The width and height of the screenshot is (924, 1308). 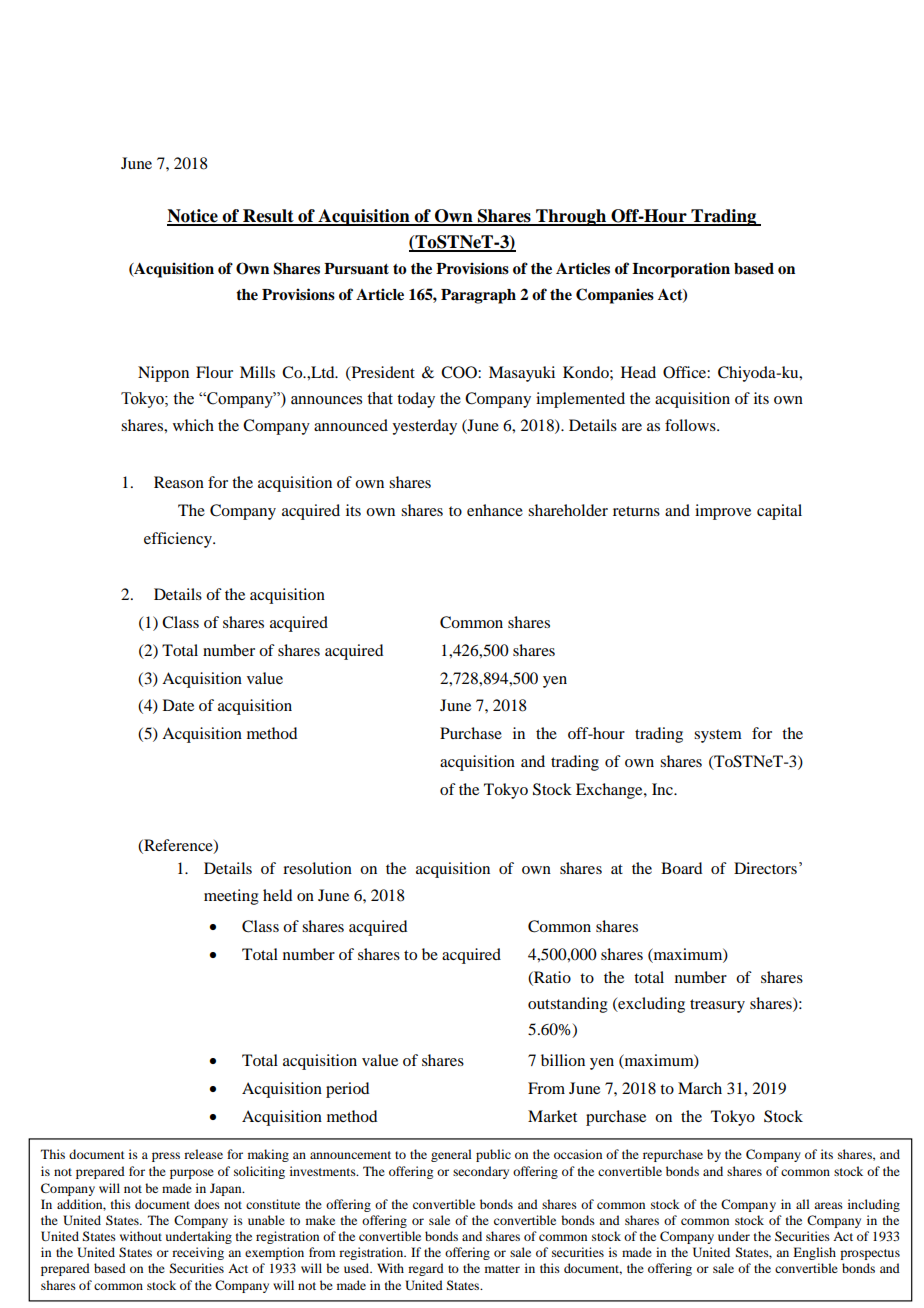 What do you see at coordinates (580, 400) in the screenshot?
I see `implemented` at bounding box center [580, 400].
